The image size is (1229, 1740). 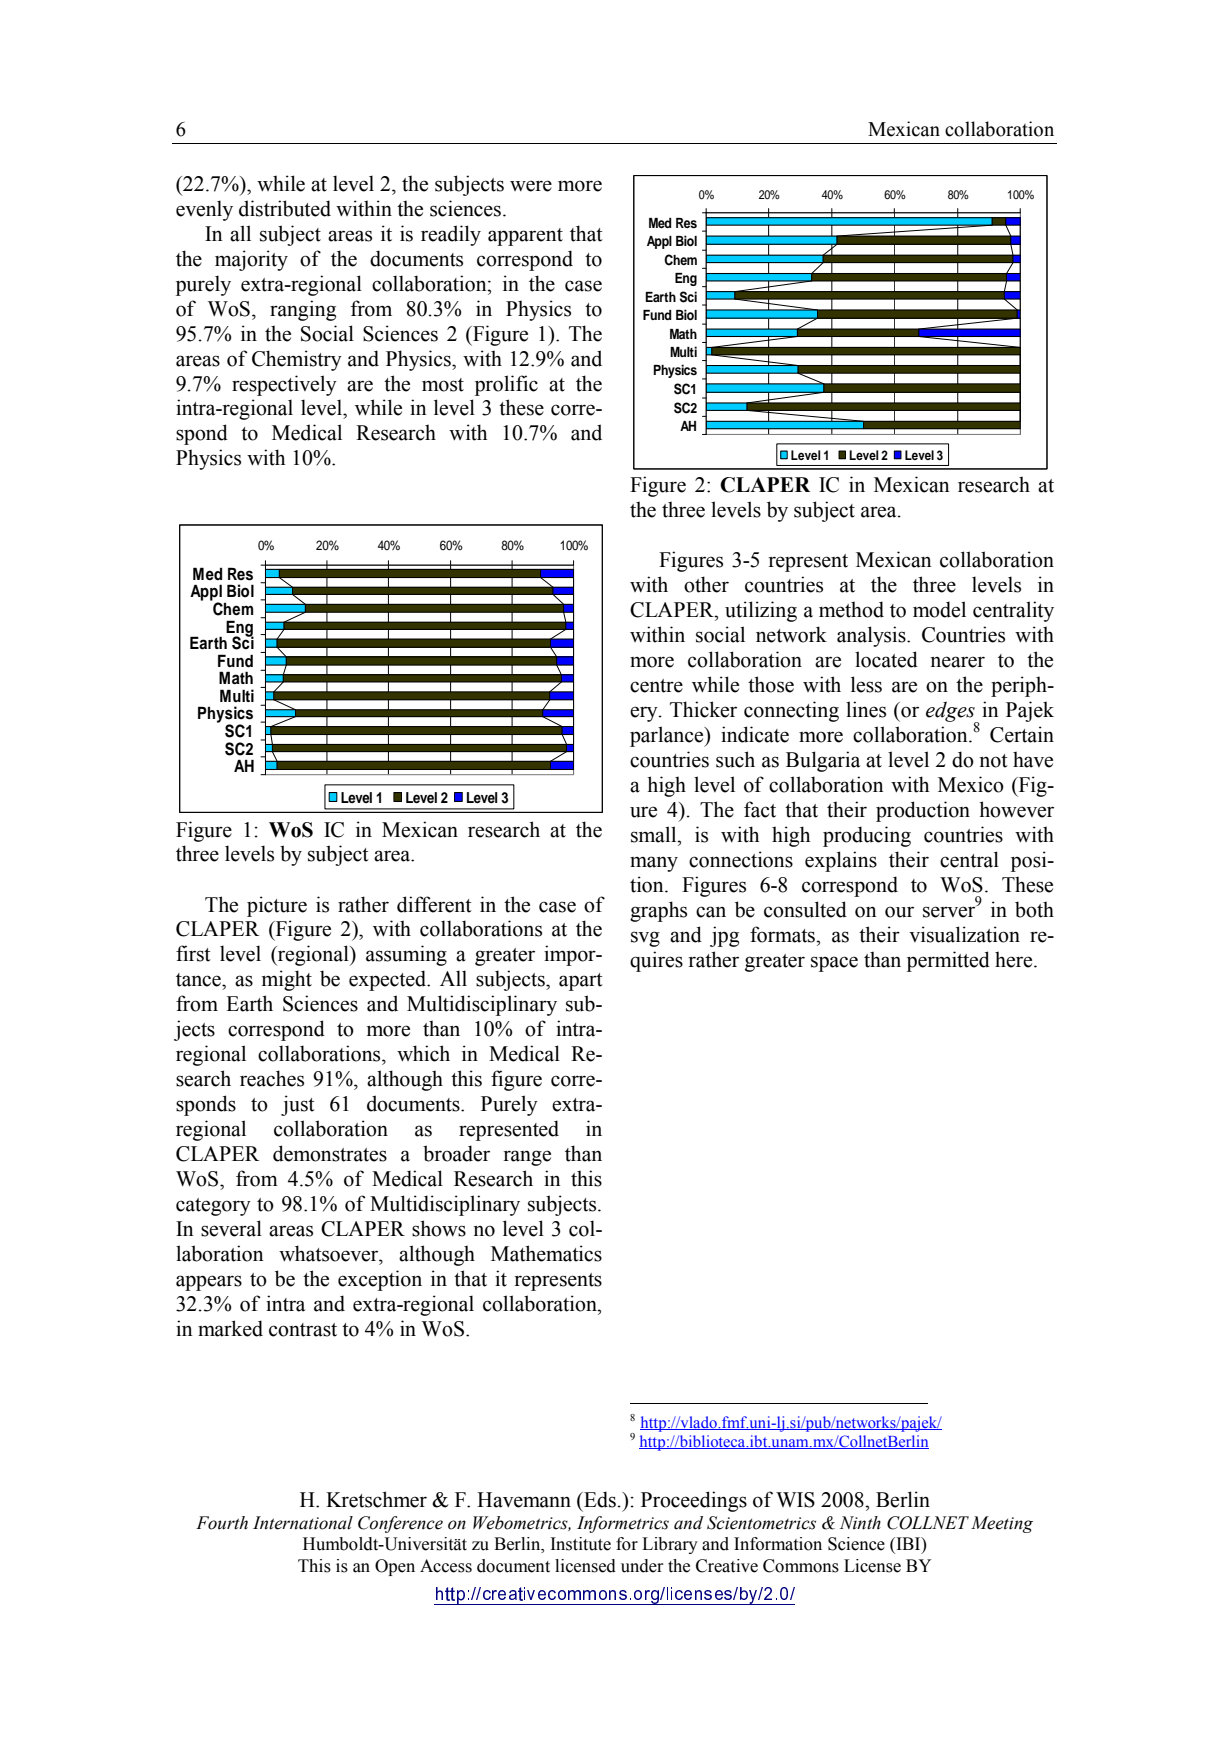 What do you see at coordinates (1002, 1524) in the screenshot?
I see `Meeting` at bounding box center [1002, 1524].
